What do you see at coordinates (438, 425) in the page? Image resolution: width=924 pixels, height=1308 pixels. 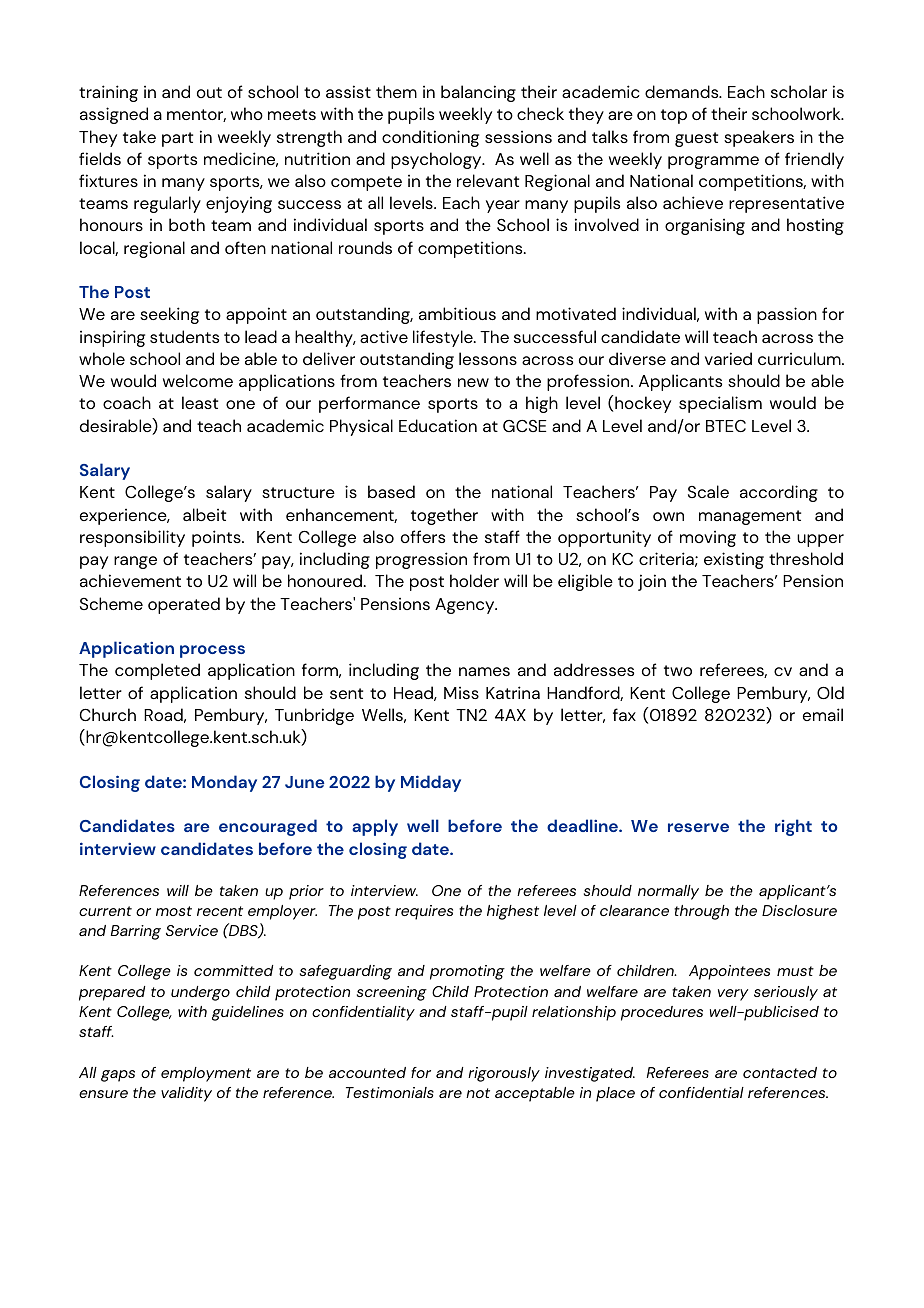 I see `Education` at bounding box center [438, 425].
